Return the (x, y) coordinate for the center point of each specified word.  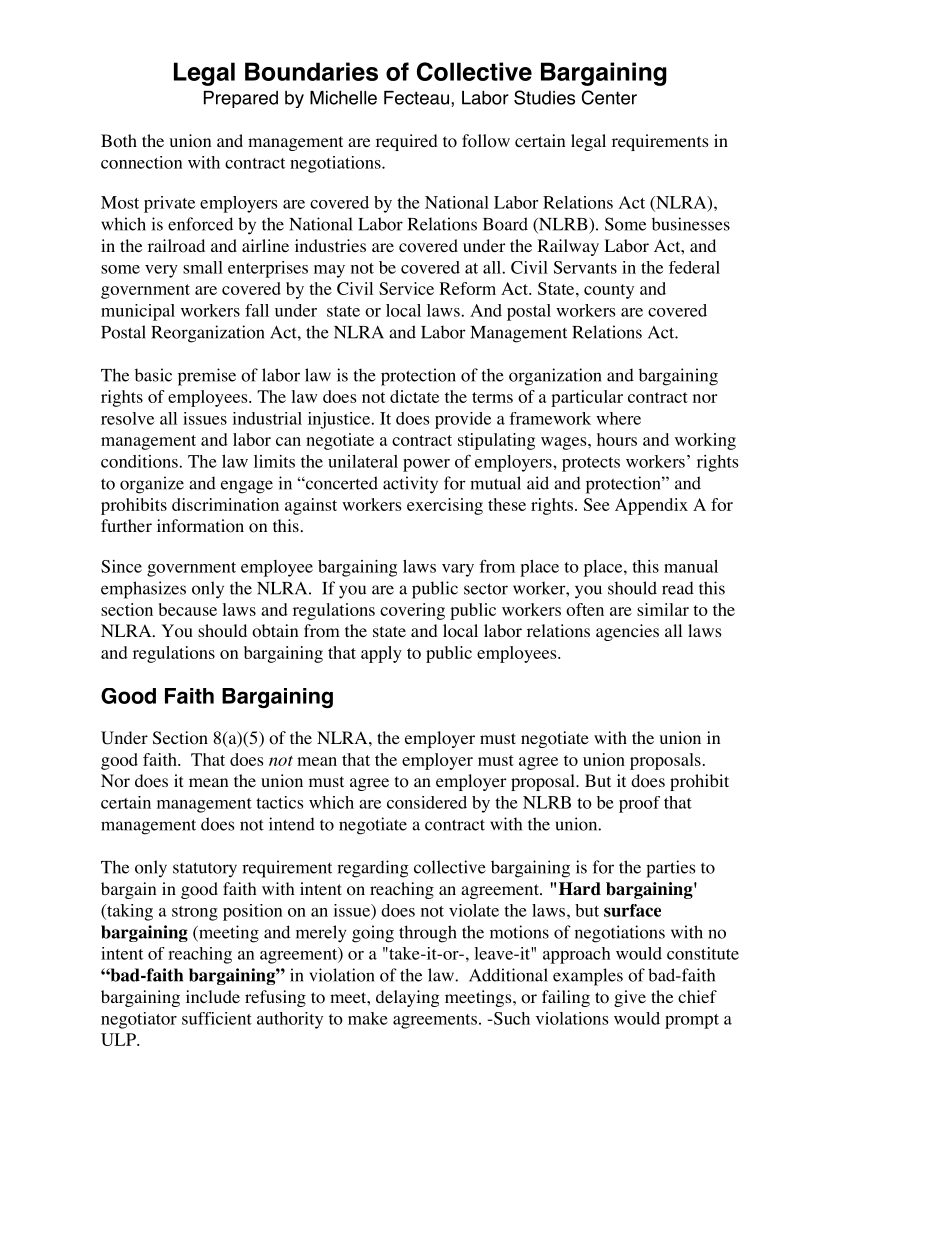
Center (609, 97)
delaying (408, 998)
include (213, 996)
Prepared (241, 99)
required (407, 142)
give (630, 998)
